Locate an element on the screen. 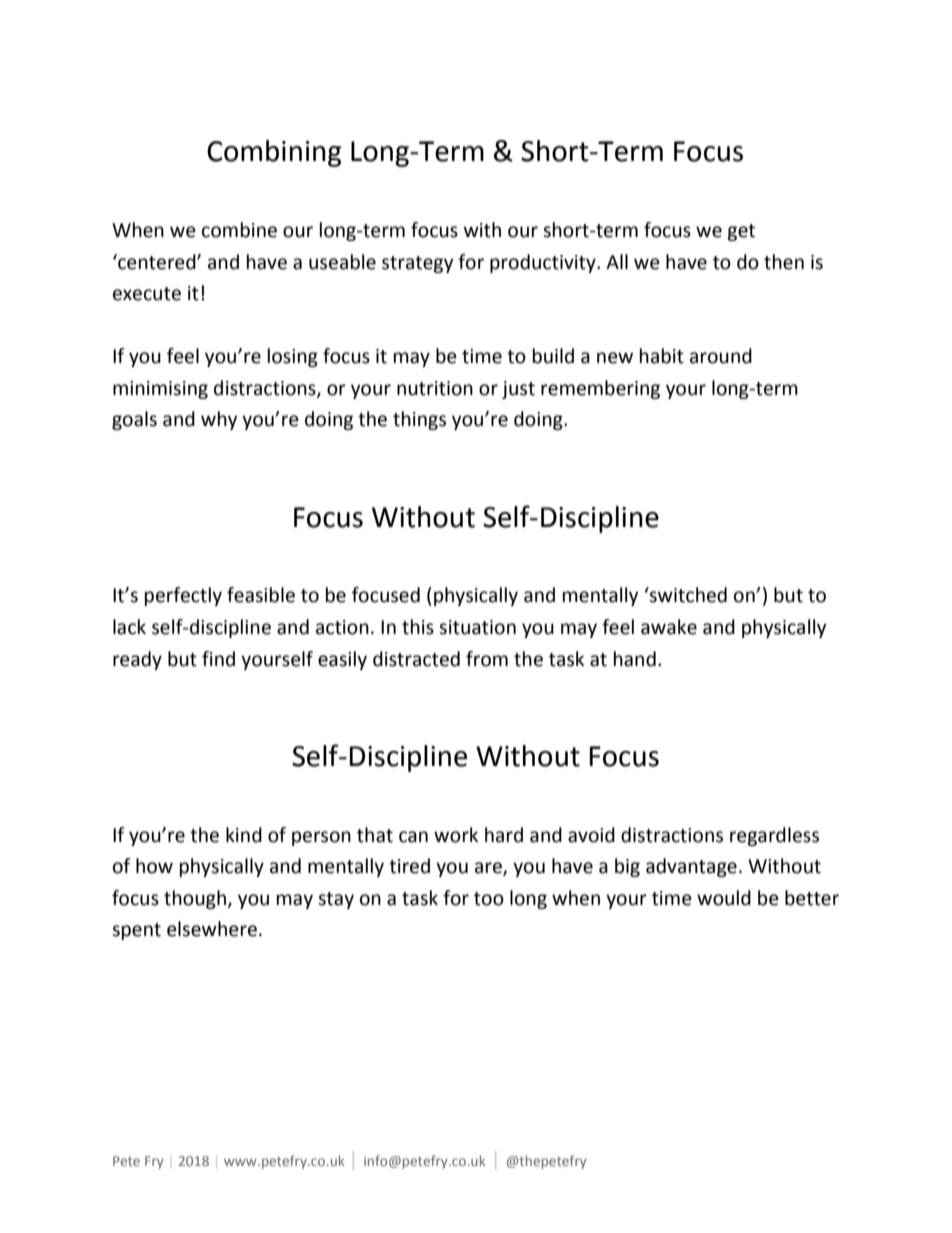 This screenshot has height=1233, width=952. get is located at coordinates (741, 232).
